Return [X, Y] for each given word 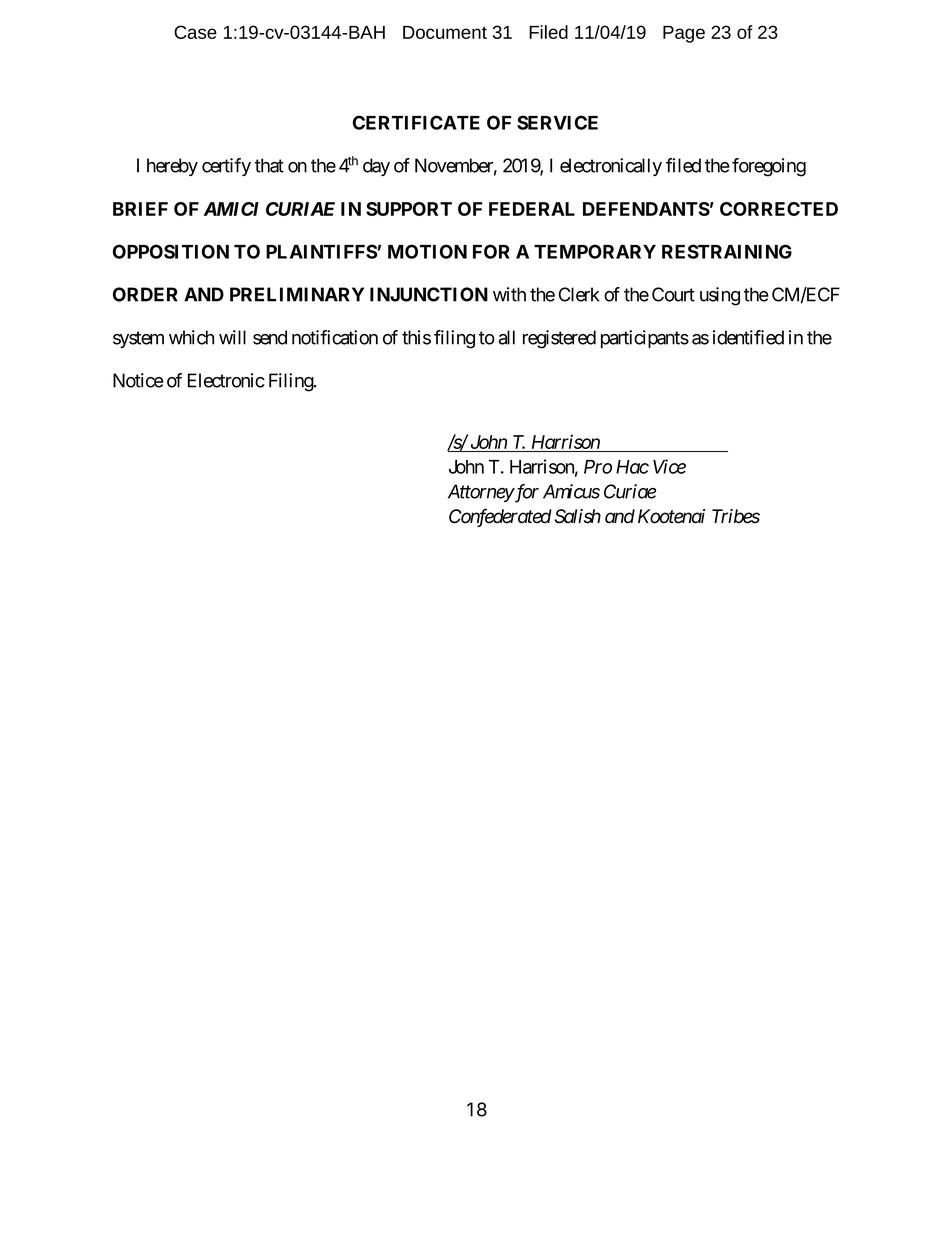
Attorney [481, 493]
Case [195, 32]
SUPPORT [409, 209]
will [232, 337]
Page [684, 34]
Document [445, 32]
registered [559, 339]
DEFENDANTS [646, 209]
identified [748, 337]
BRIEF [140, 209]
